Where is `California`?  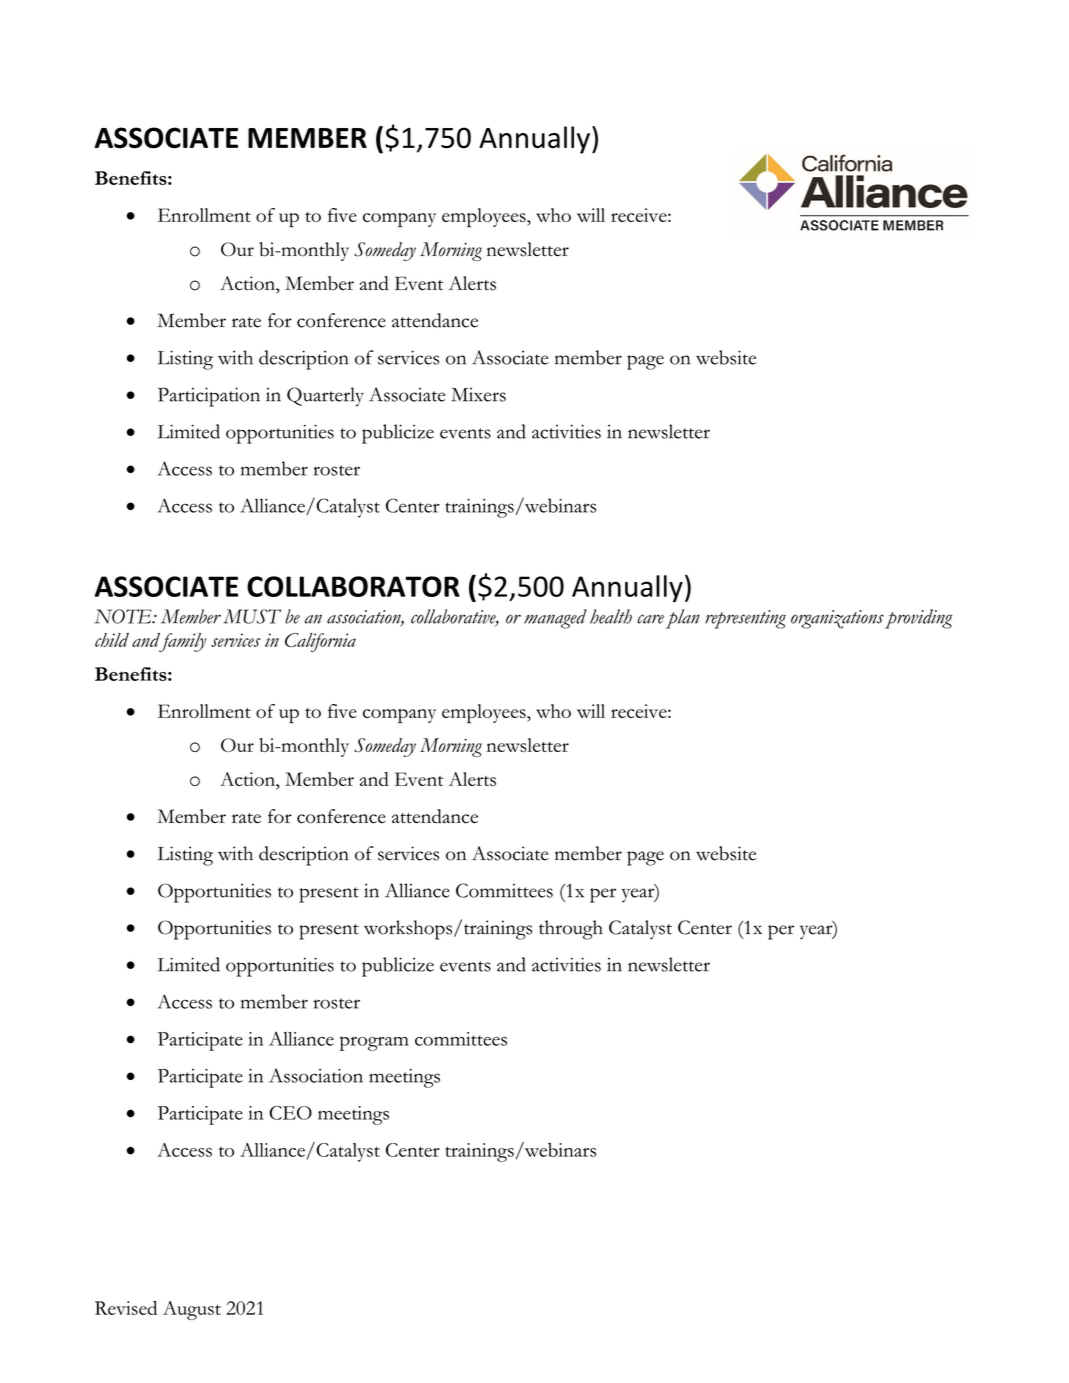 California is located at coordinates (320, 642).
